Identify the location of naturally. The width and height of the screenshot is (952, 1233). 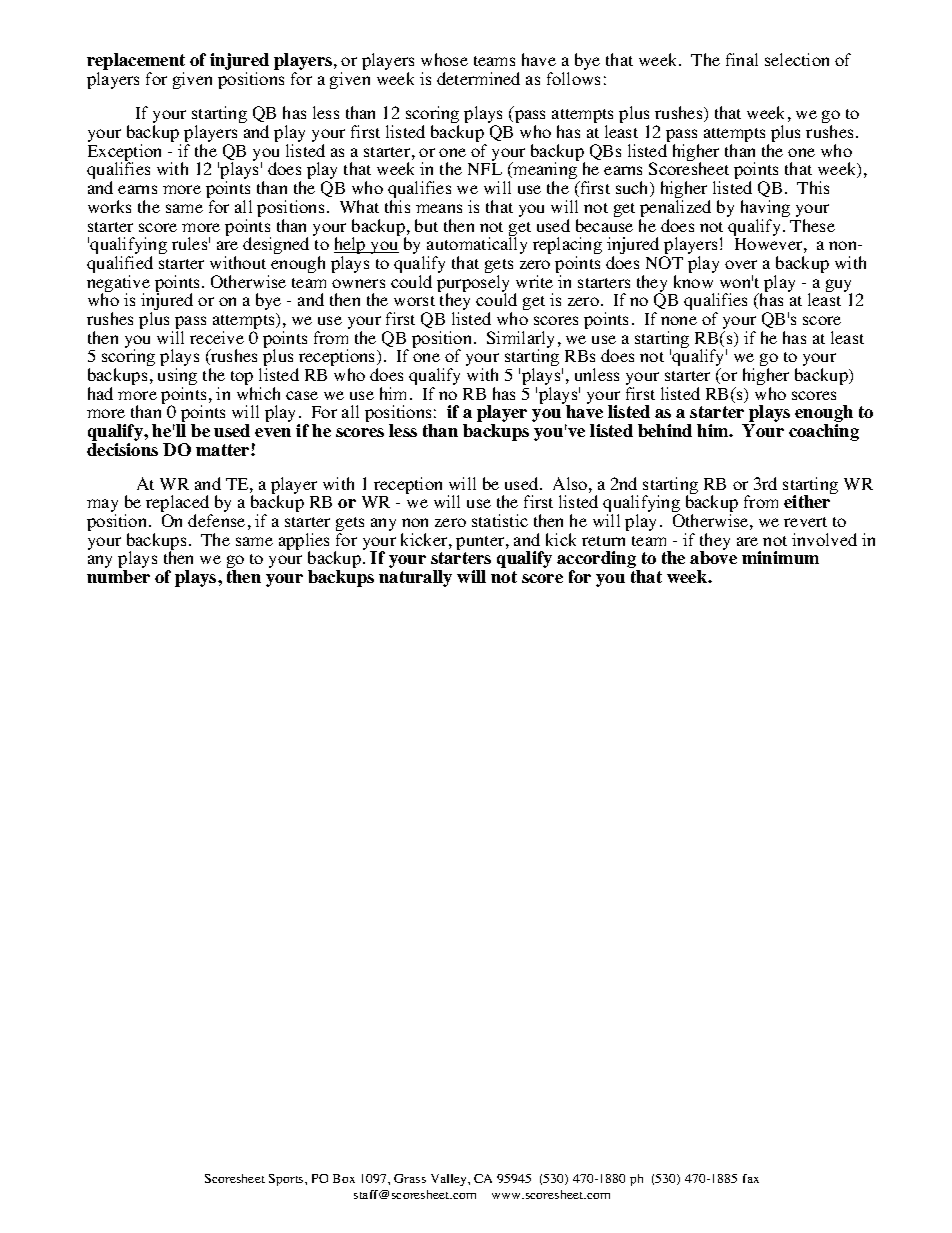
(415, 578).
